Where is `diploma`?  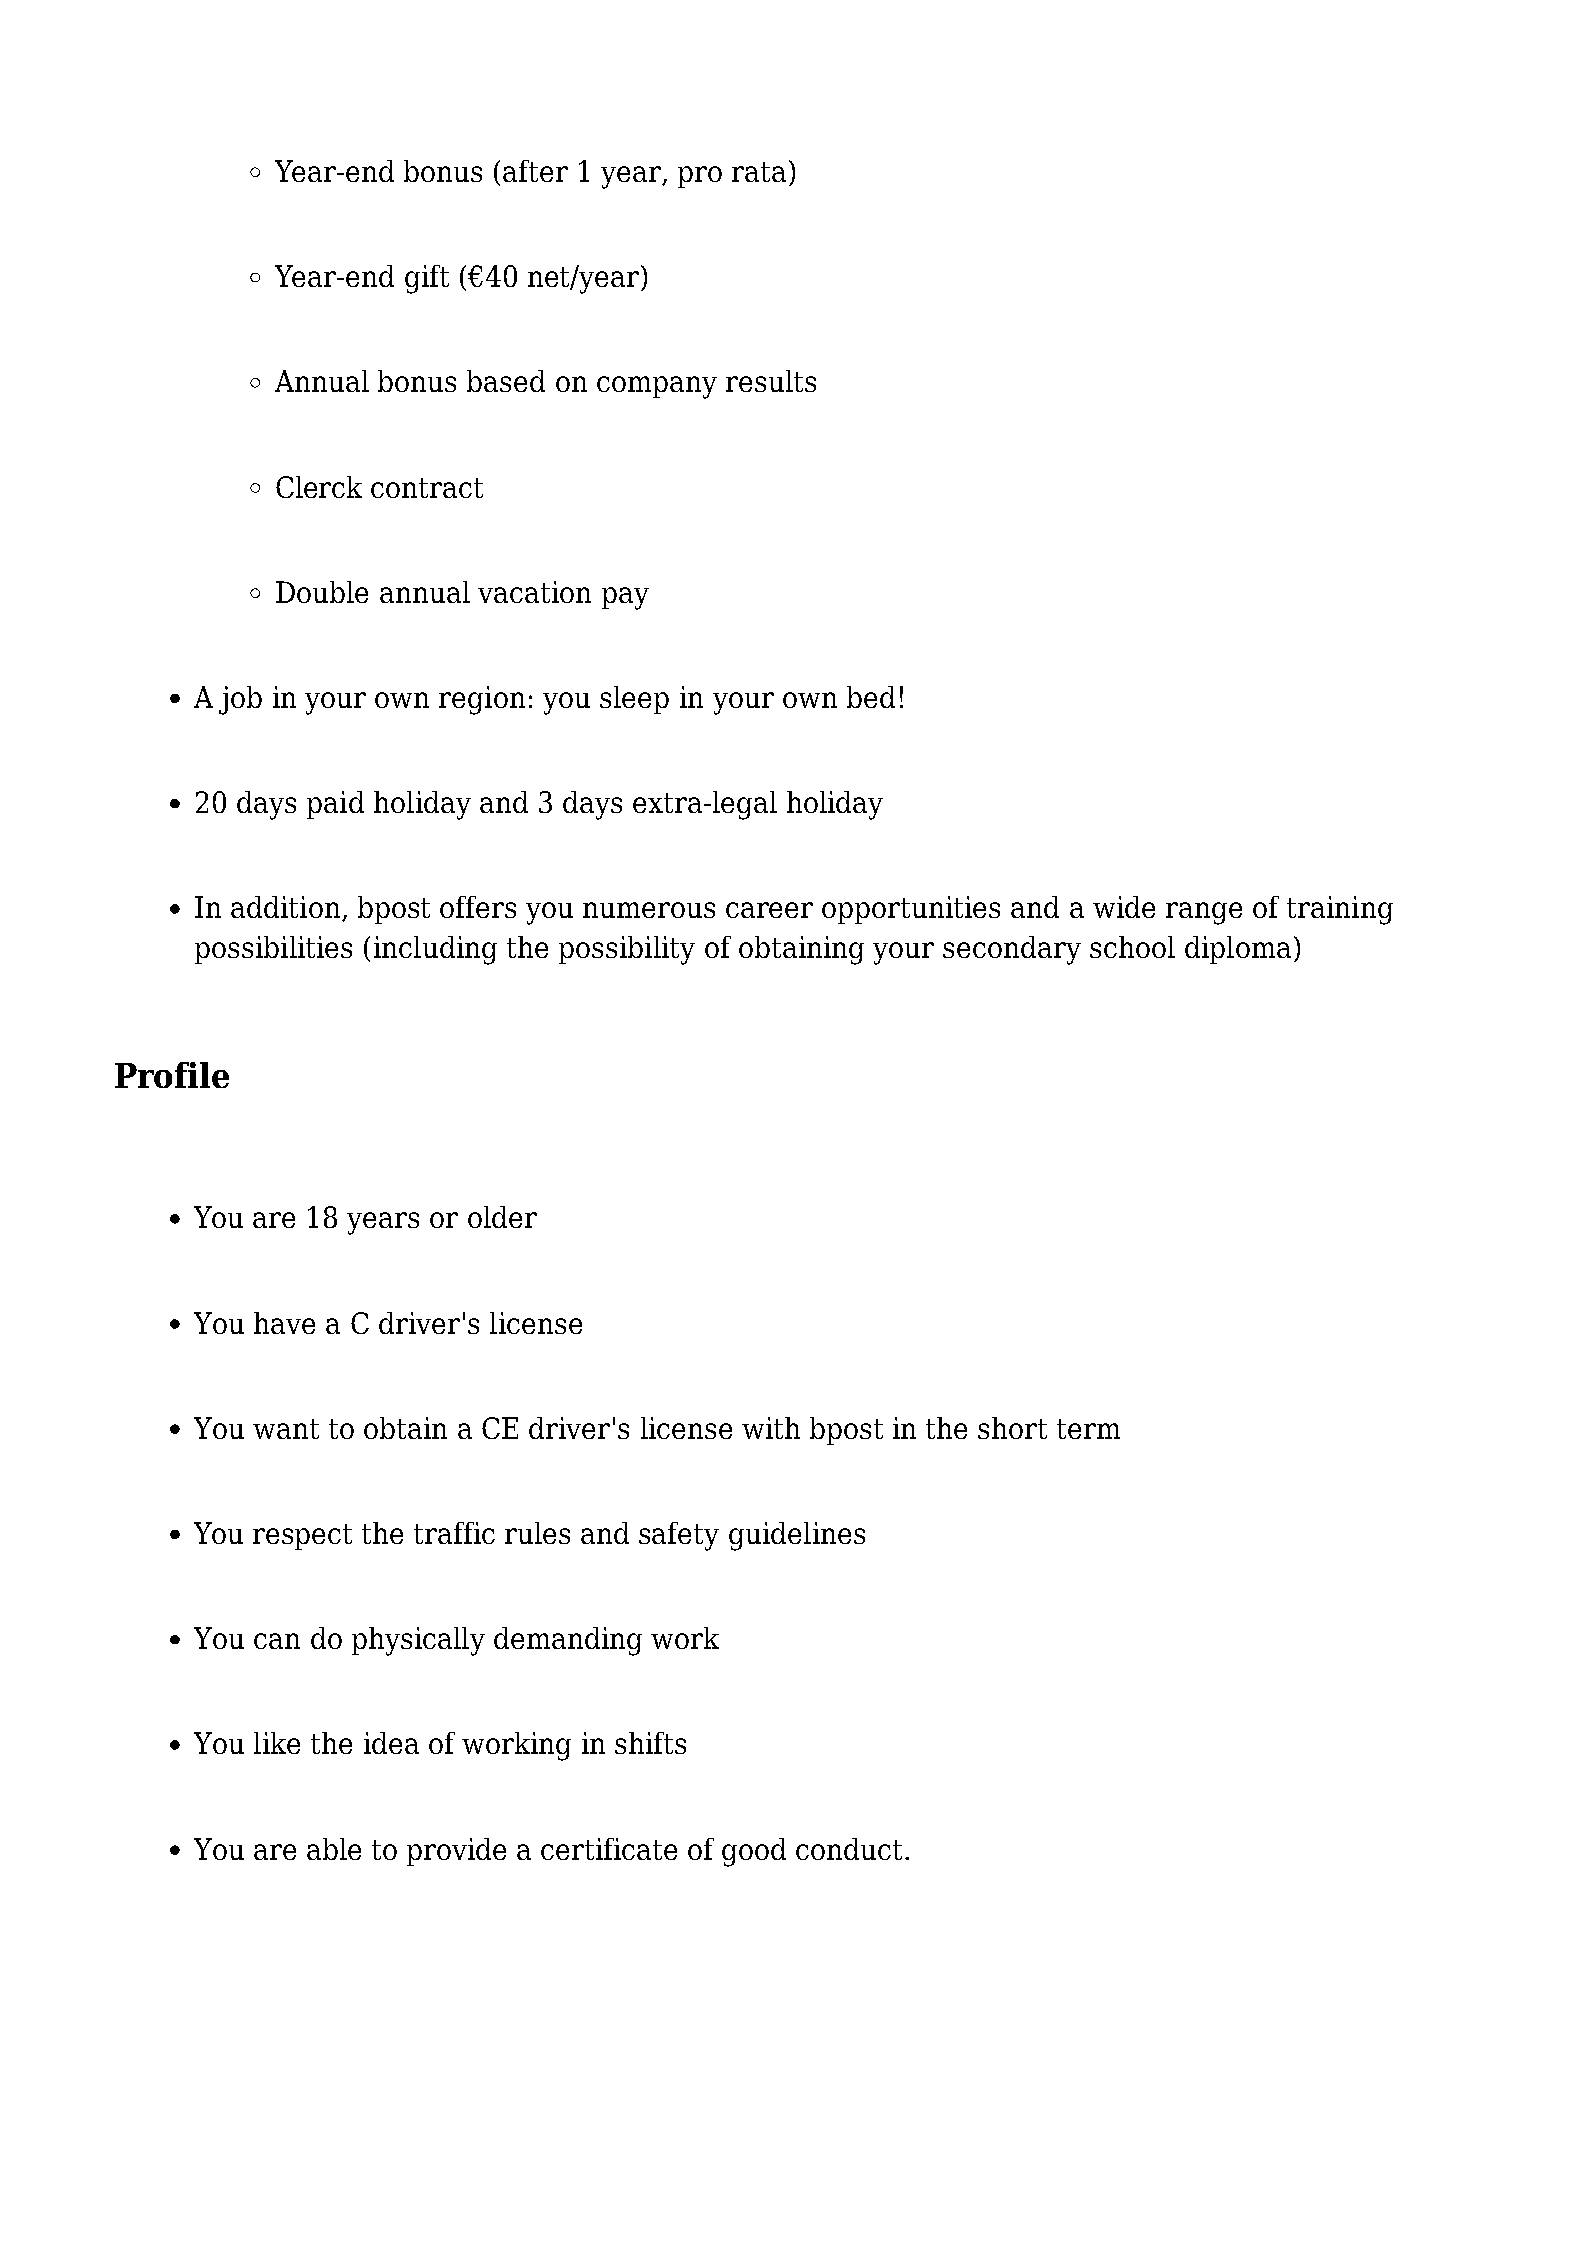
diploma is located at coordinates (1238, 950).
